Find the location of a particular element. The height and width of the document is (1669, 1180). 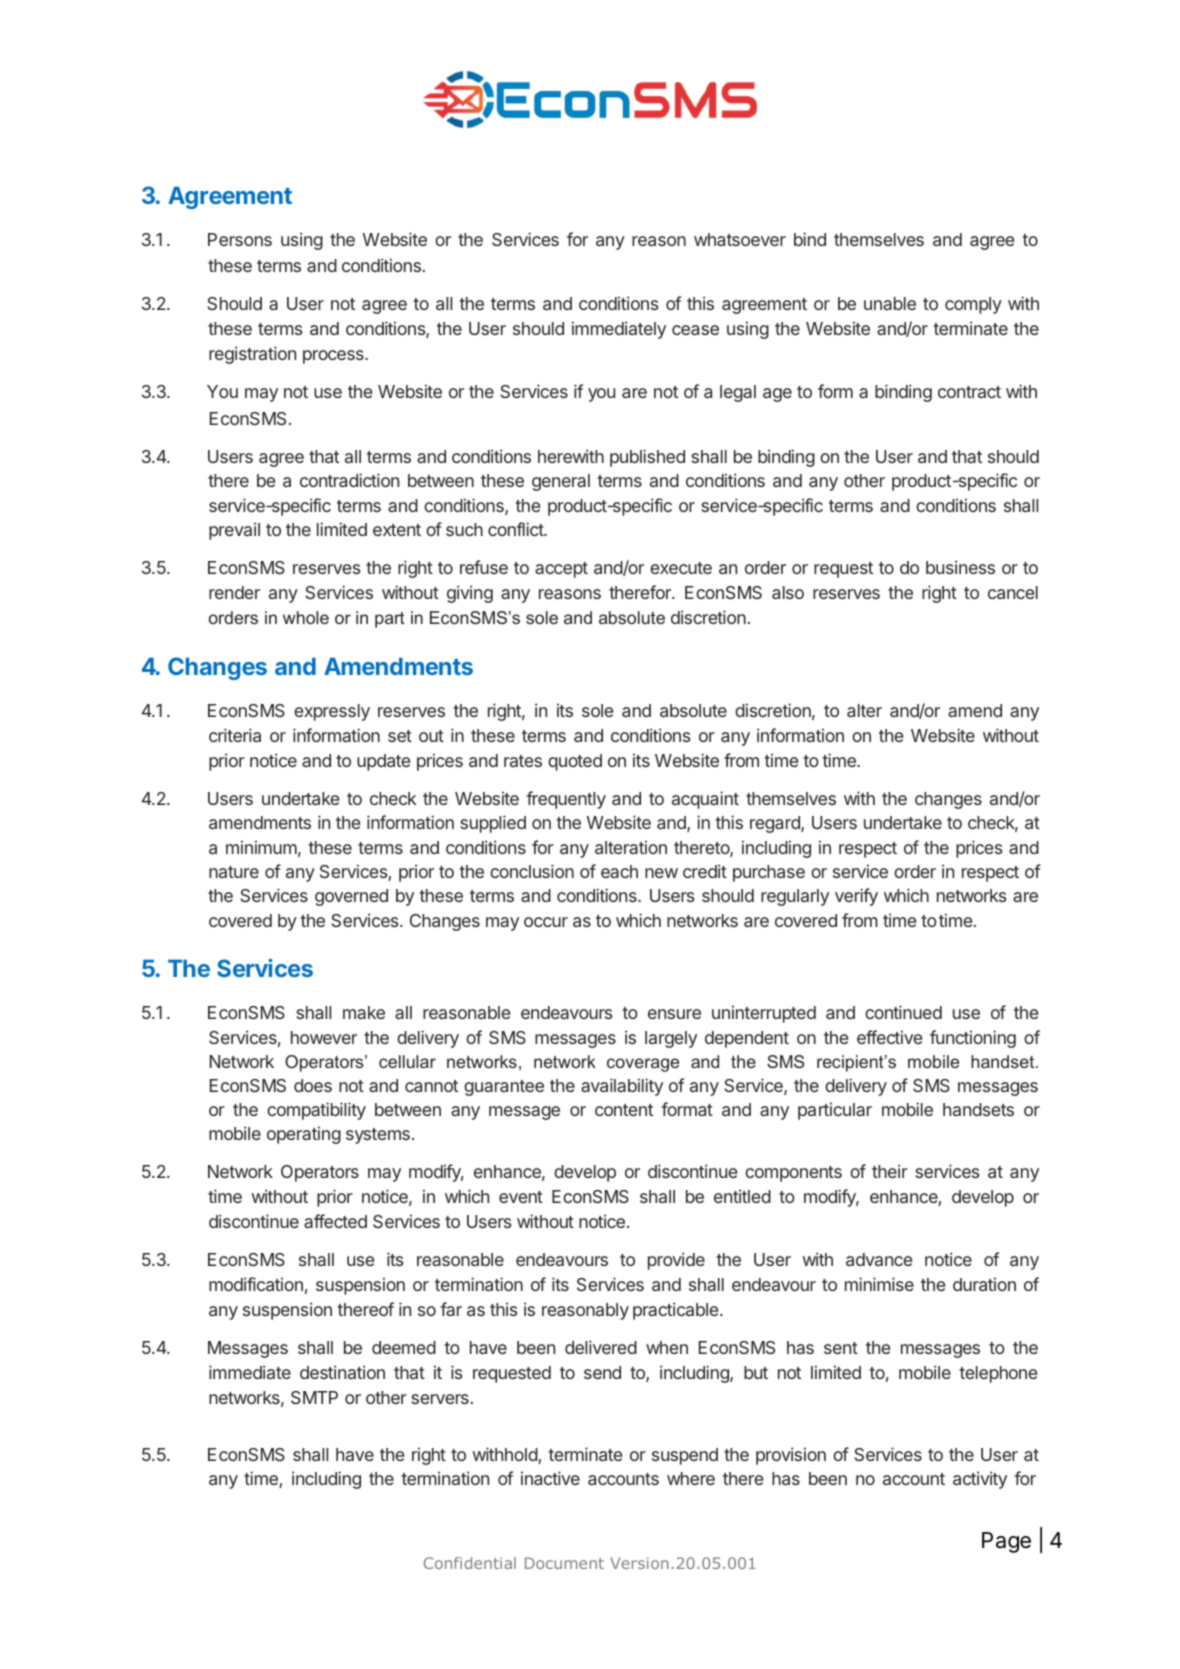

verify is located at coordinates (856, 897).
